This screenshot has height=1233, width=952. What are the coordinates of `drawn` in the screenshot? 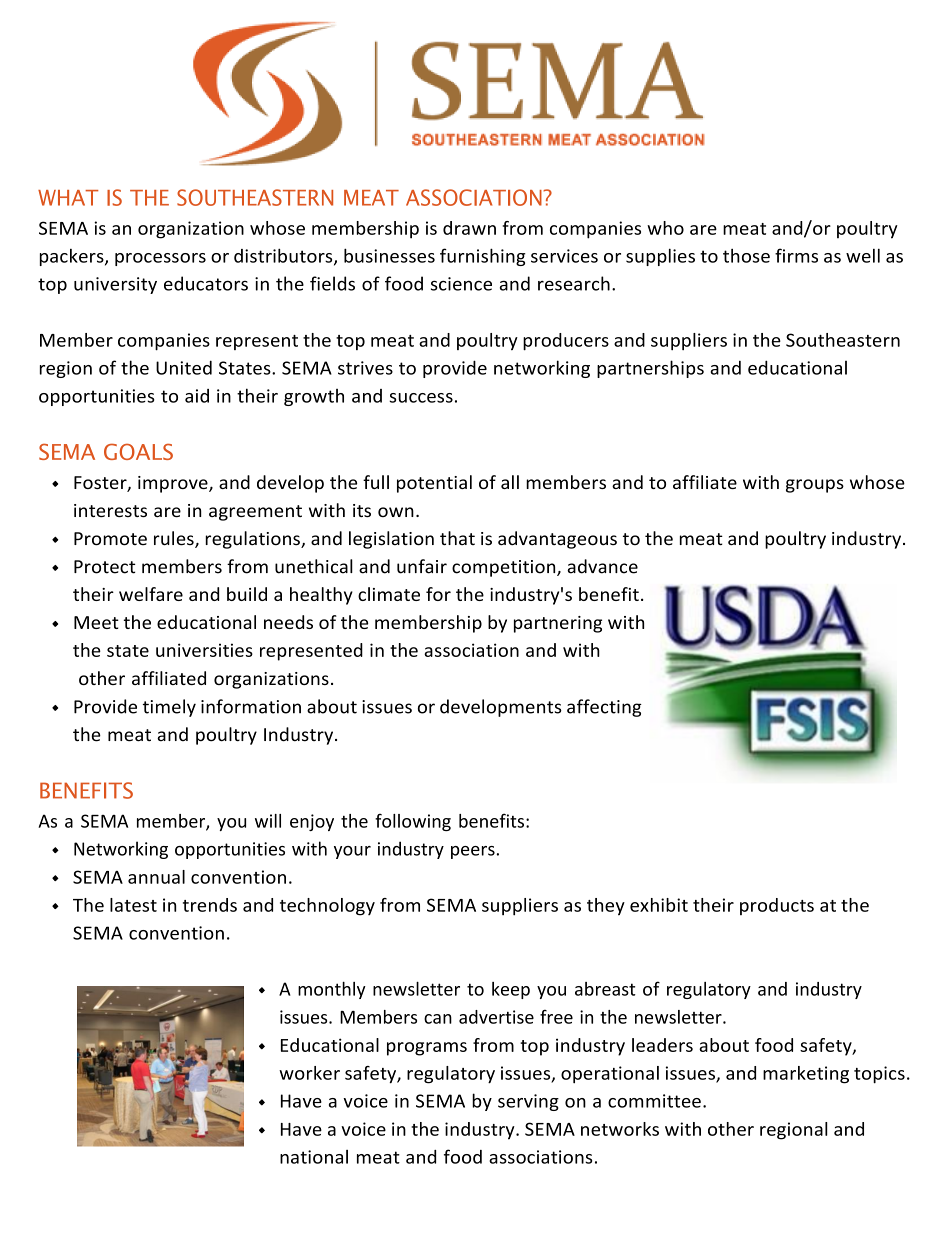 It's located at (469, 228).
